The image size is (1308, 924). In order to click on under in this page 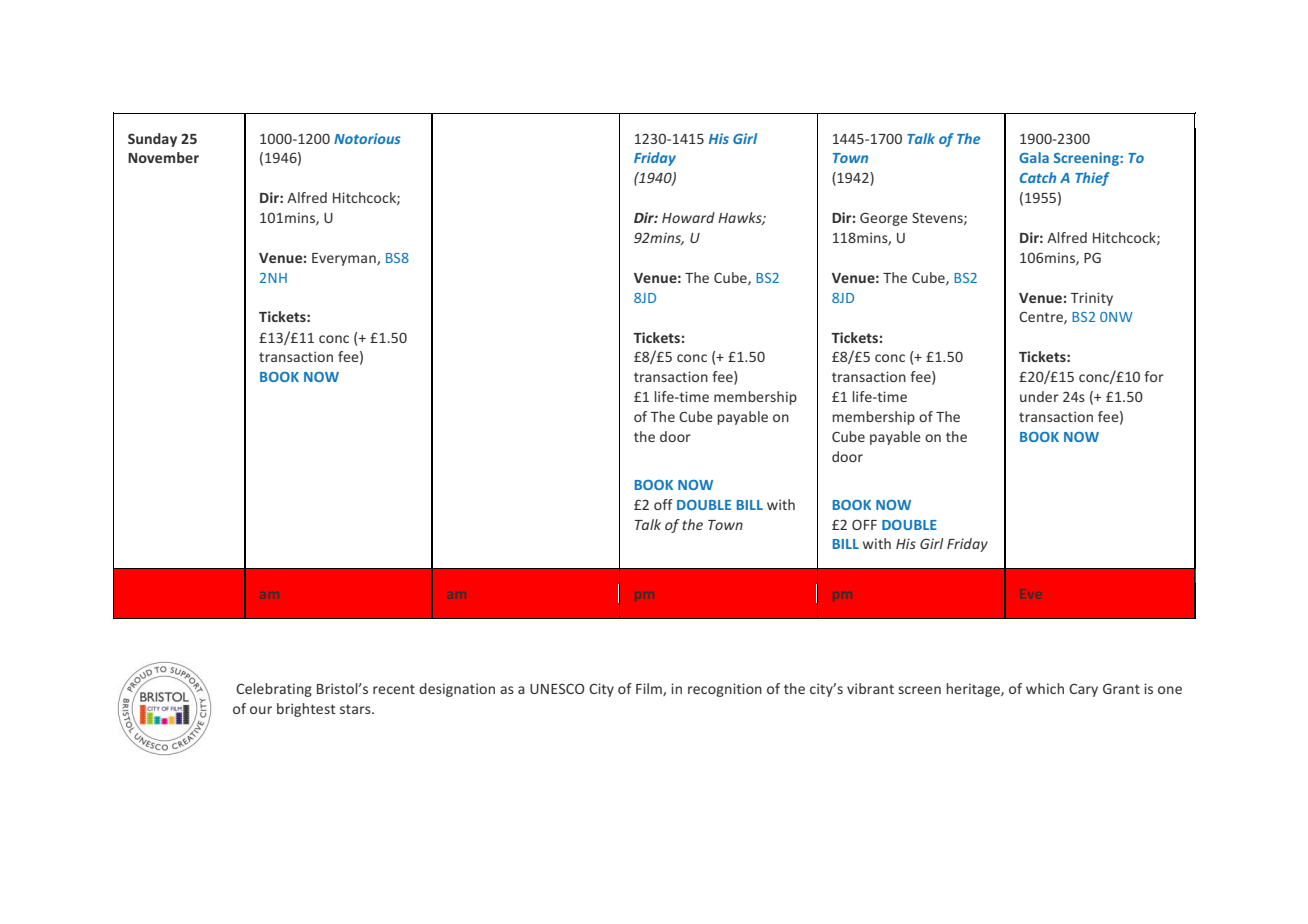, I will do `click(1039, 396)`.
